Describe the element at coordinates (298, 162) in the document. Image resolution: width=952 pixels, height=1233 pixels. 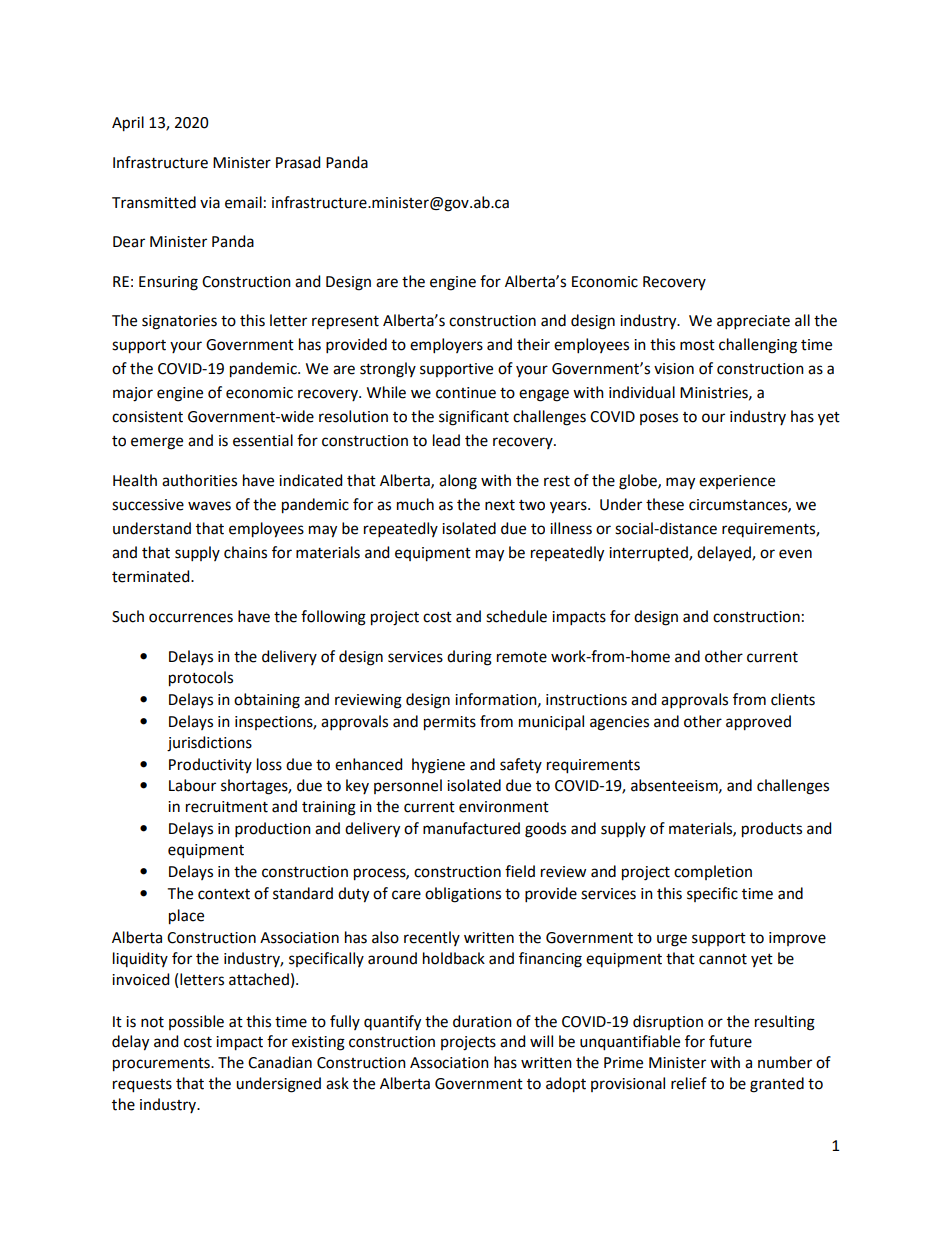
I see `Prasad` at that location.
